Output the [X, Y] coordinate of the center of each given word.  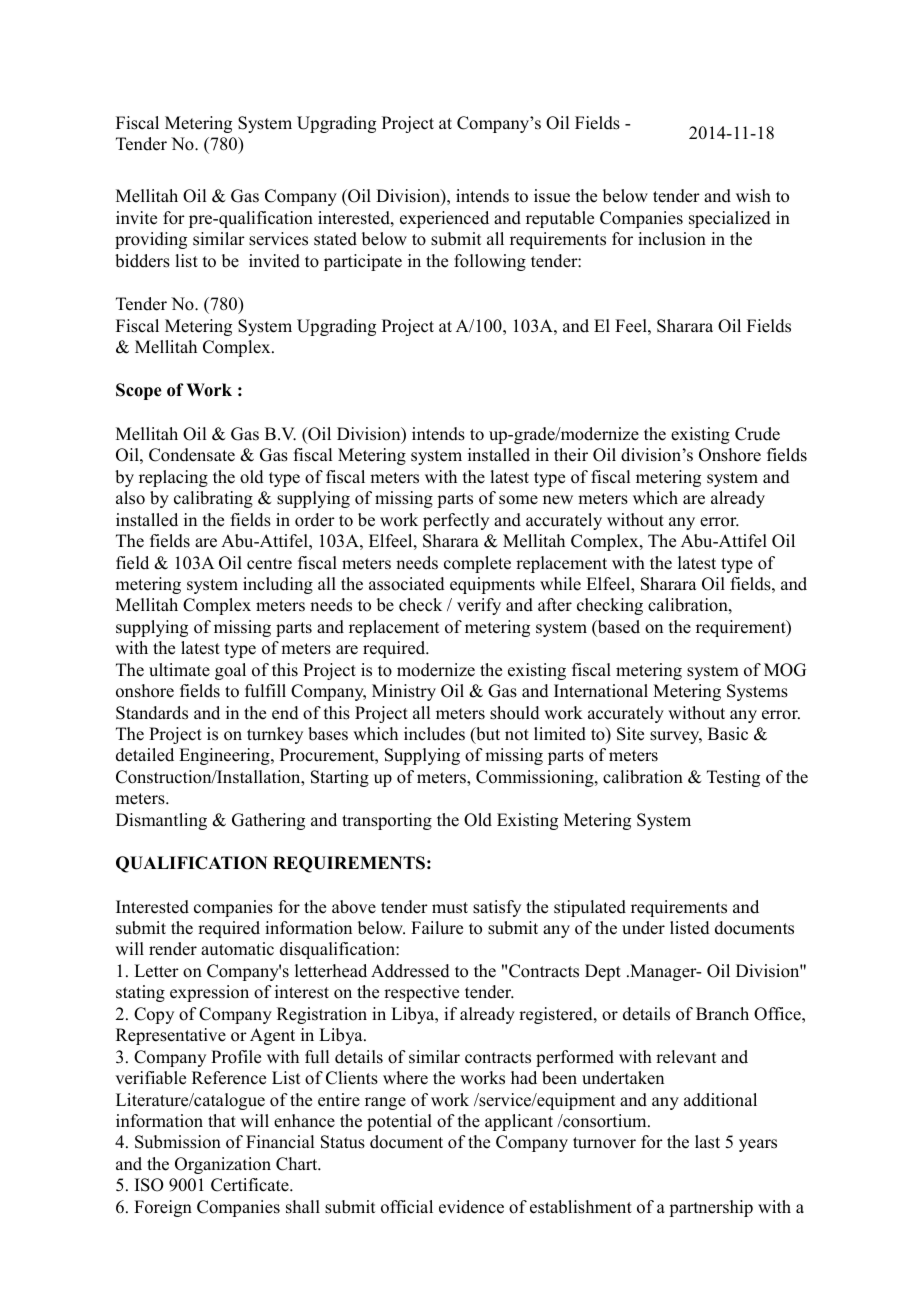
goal [230, 671]
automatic [237, 949]
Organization [223, 1165]
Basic [728, 734]
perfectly [456, 521]
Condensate [192, 455]
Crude [757, 434]
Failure [437, 928]
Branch [722, 1014]
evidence [471, 1207]
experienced [444, 219]
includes [434, 734]
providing [151, 240]
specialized [730, 219]
